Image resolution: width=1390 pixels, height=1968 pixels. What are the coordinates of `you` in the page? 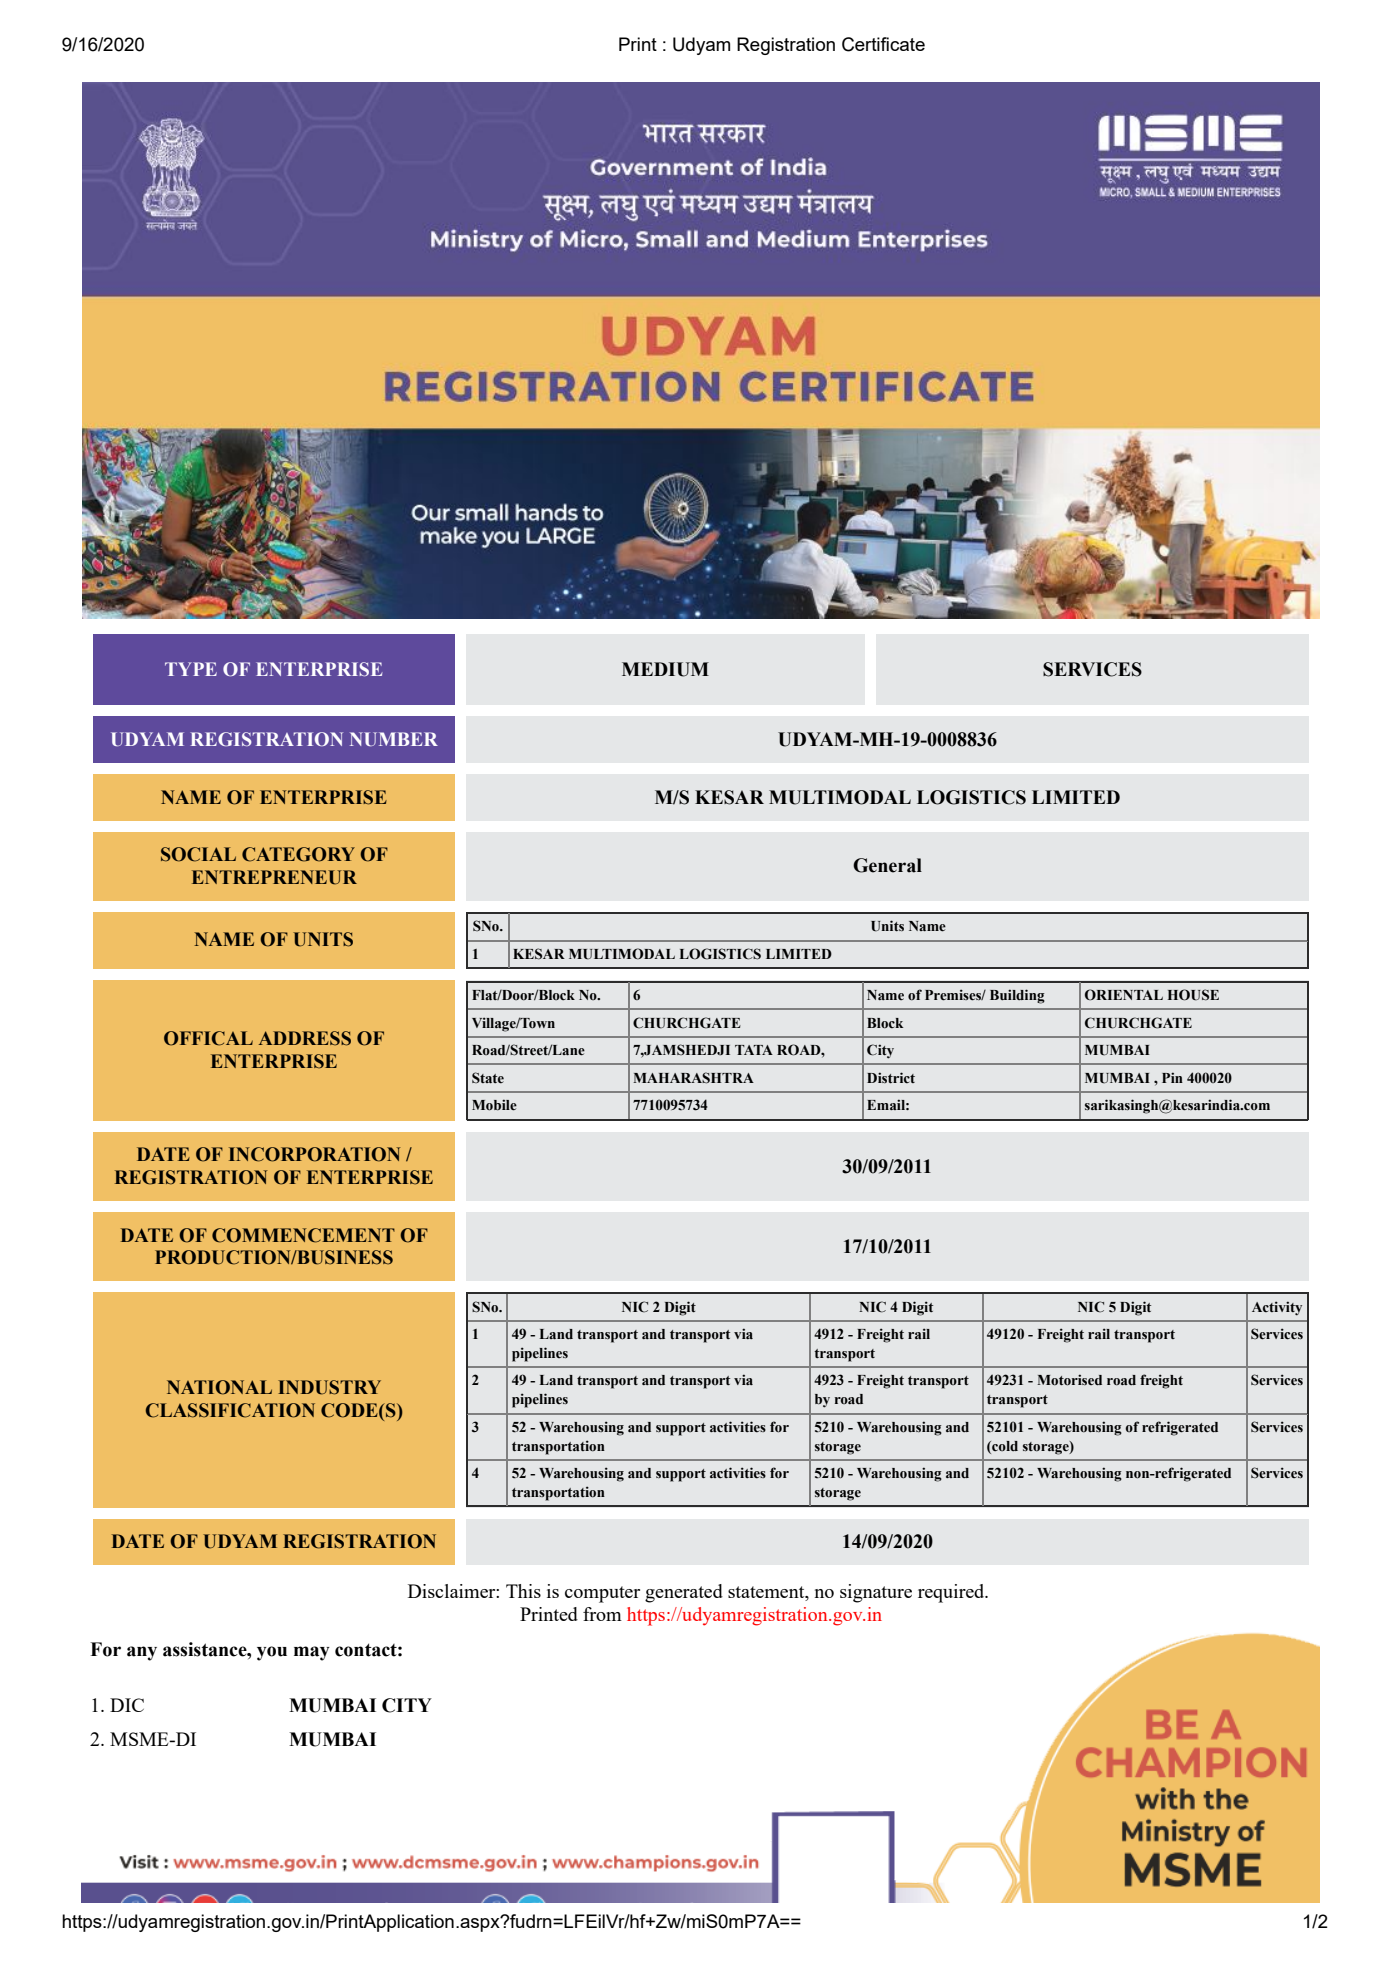 It's located at (272, 1653).
